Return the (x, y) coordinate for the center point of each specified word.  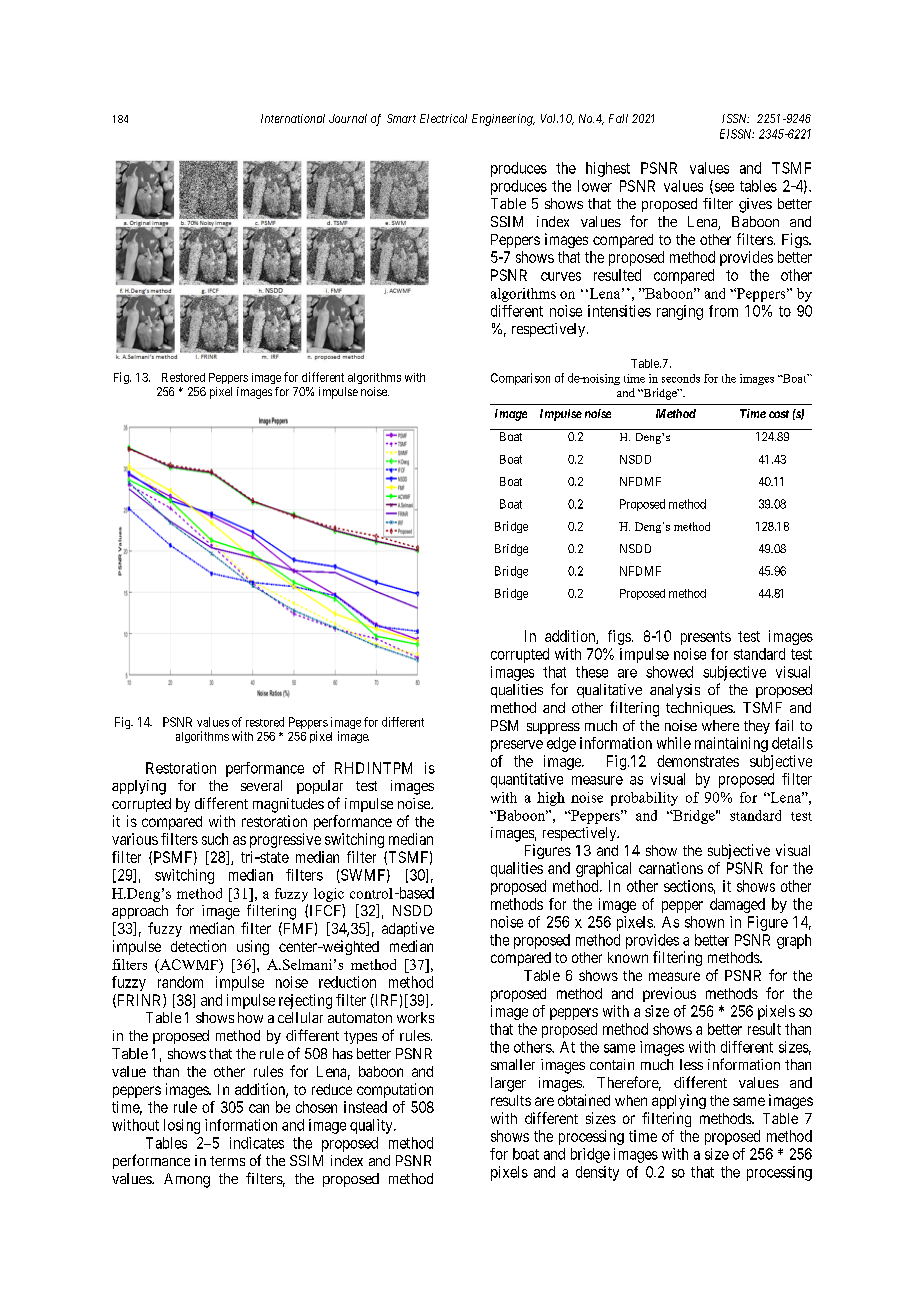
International (293, 118)
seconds (681, 378)
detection (198, 946)
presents (706, 638)
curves (561, 276)
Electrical (443, 118)
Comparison (520, 379)
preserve (517, 746)
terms (227, 1161)
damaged (737, 905)
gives (755, 205)
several (261, 785)
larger (508, 1084)
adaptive (408, 929)
